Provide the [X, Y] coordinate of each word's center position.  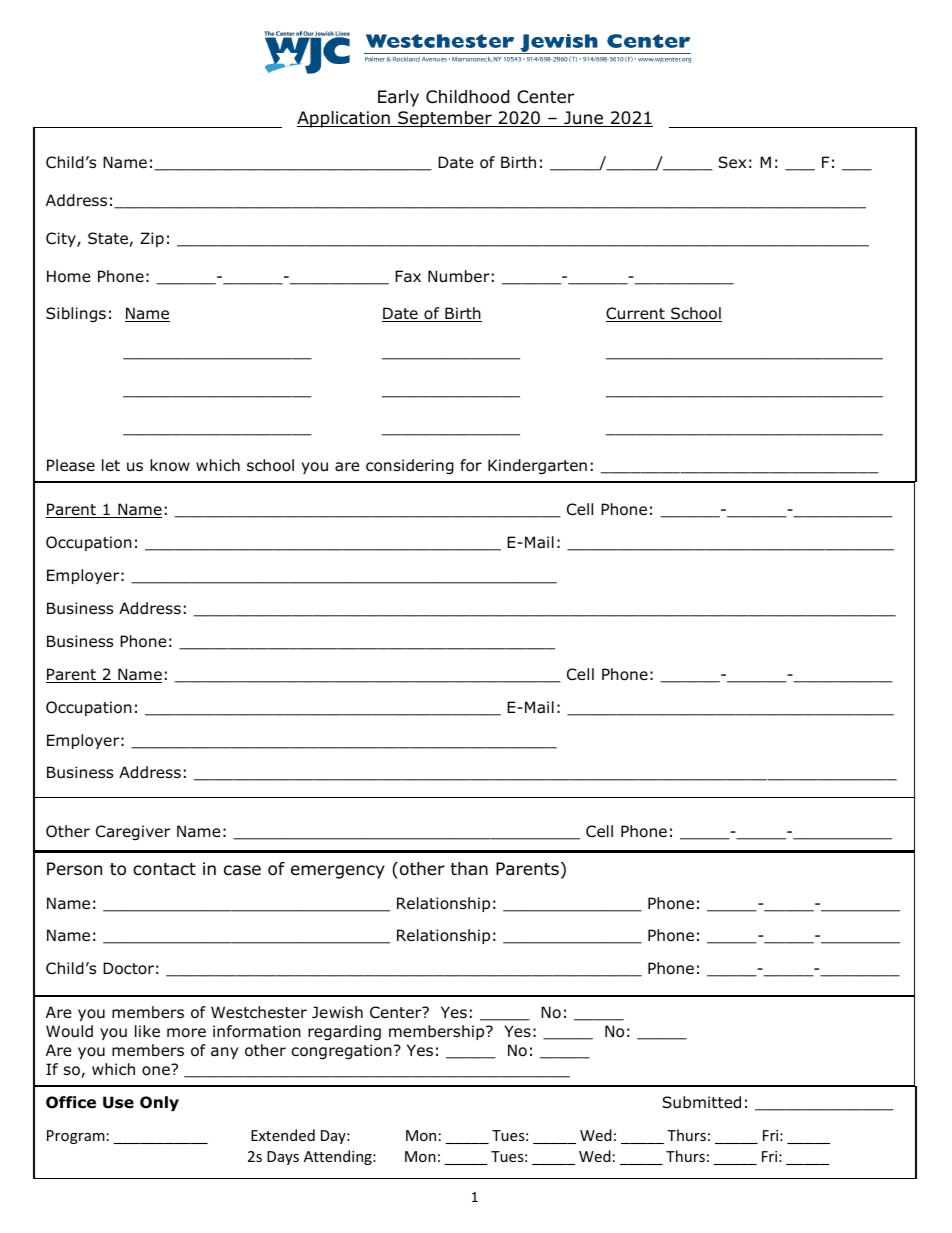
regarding [344, 1032]
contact [164, 869]
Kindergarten [537, 466]
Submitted [701, 1102]
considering [410, 466]
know [170, 465]
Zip [152, 239]
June [583, 119]
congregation [342, 1051]
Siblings [76, 314]
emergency [338, 872]
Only [159, 1103]
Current [636, 314]
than [469, 869]
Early [398, 98]
